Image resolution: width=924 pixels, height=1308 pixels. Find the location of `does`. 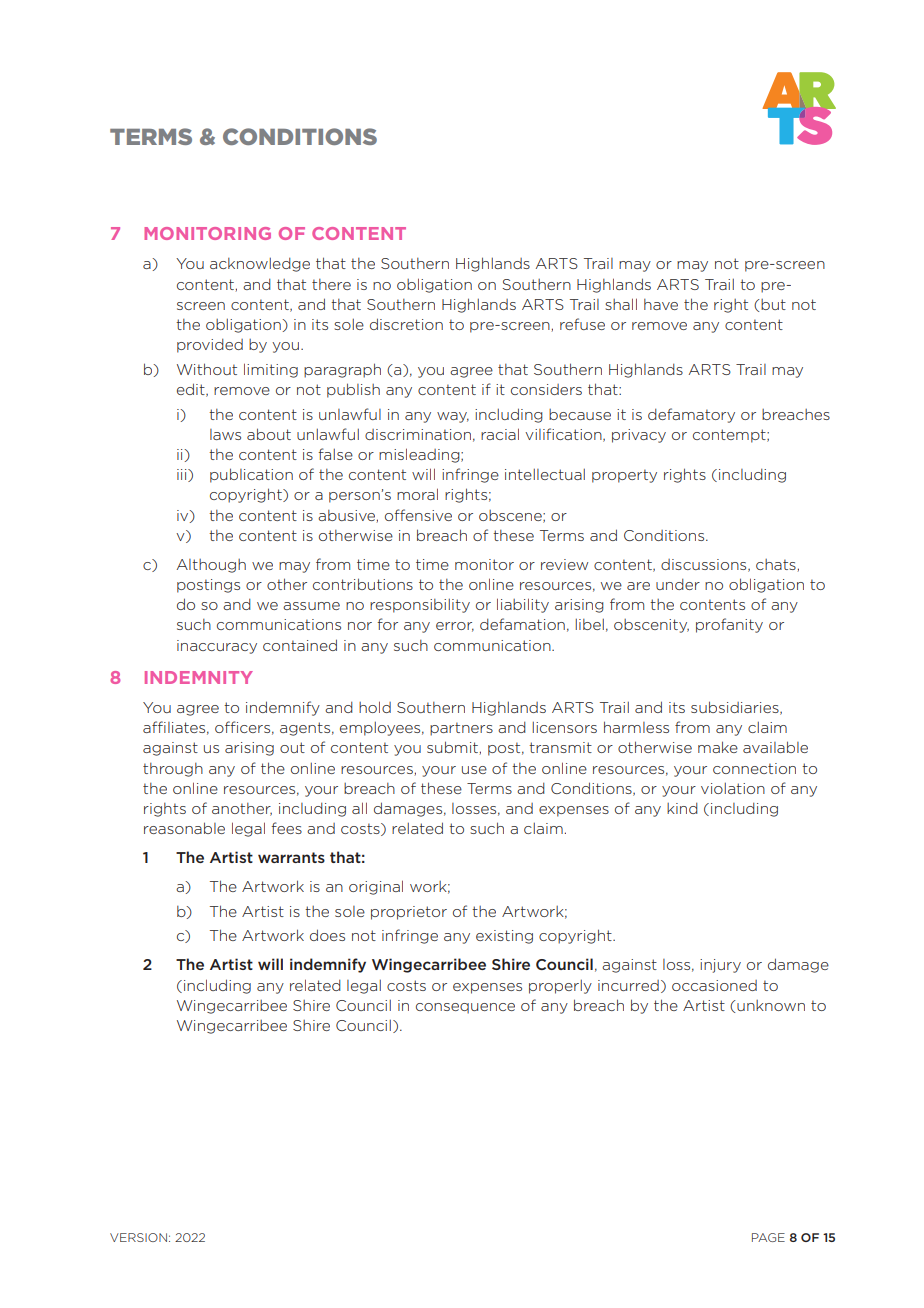

does is located at coordinates (327, 935).
